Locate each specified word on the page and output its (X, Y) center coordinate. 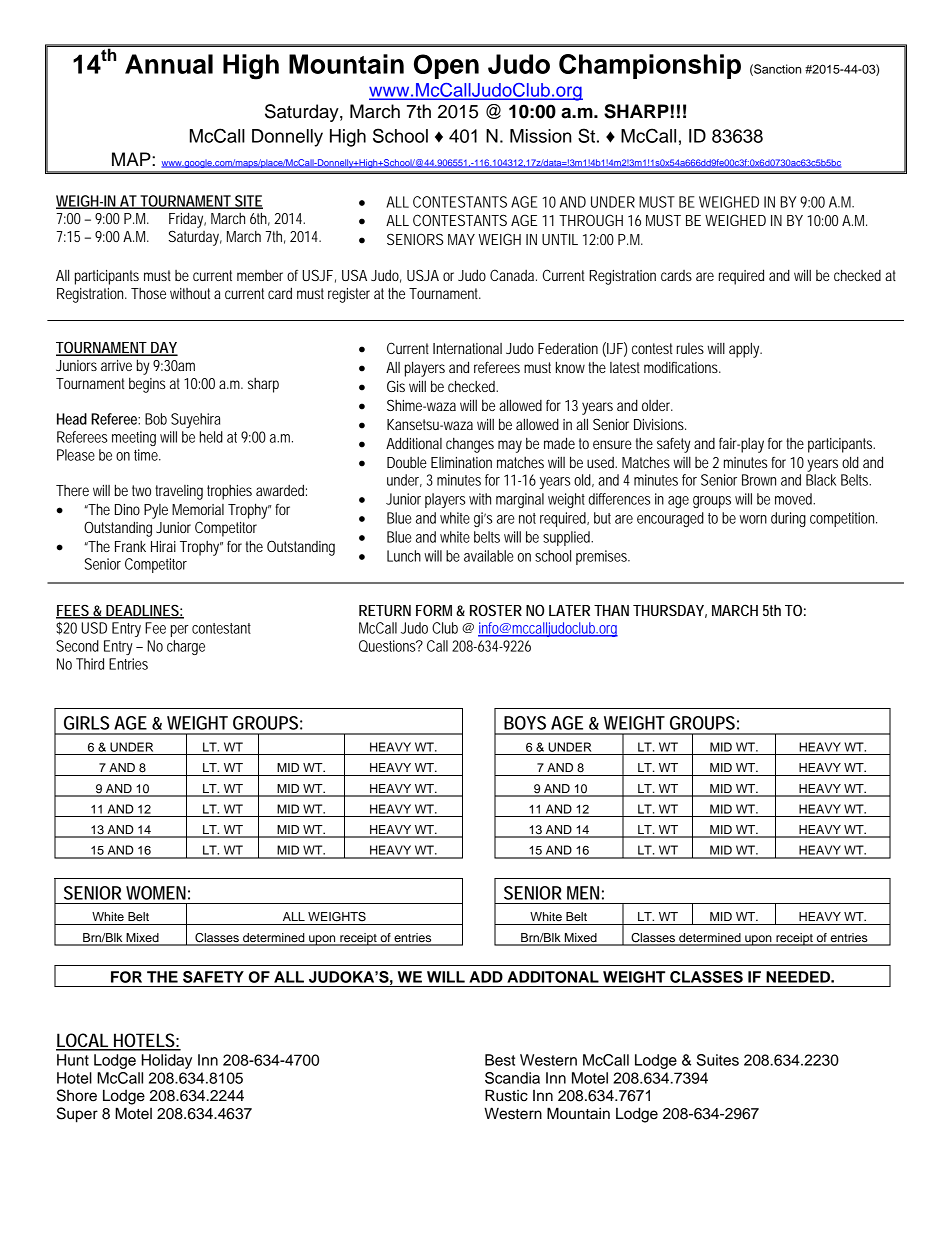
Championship (650, 66)
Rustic (506, 1095)
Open (446, 66)
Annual (169, 64)
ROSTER (496, 610)
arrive (116, 365)
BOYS (525, 723)
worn (753, 519)
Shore (77, 1095)
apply (745, 350)
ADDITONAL (553, 977)
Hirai (163, 546)
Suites (718, 1060)
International (467, 348)
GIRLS (86, 723)
